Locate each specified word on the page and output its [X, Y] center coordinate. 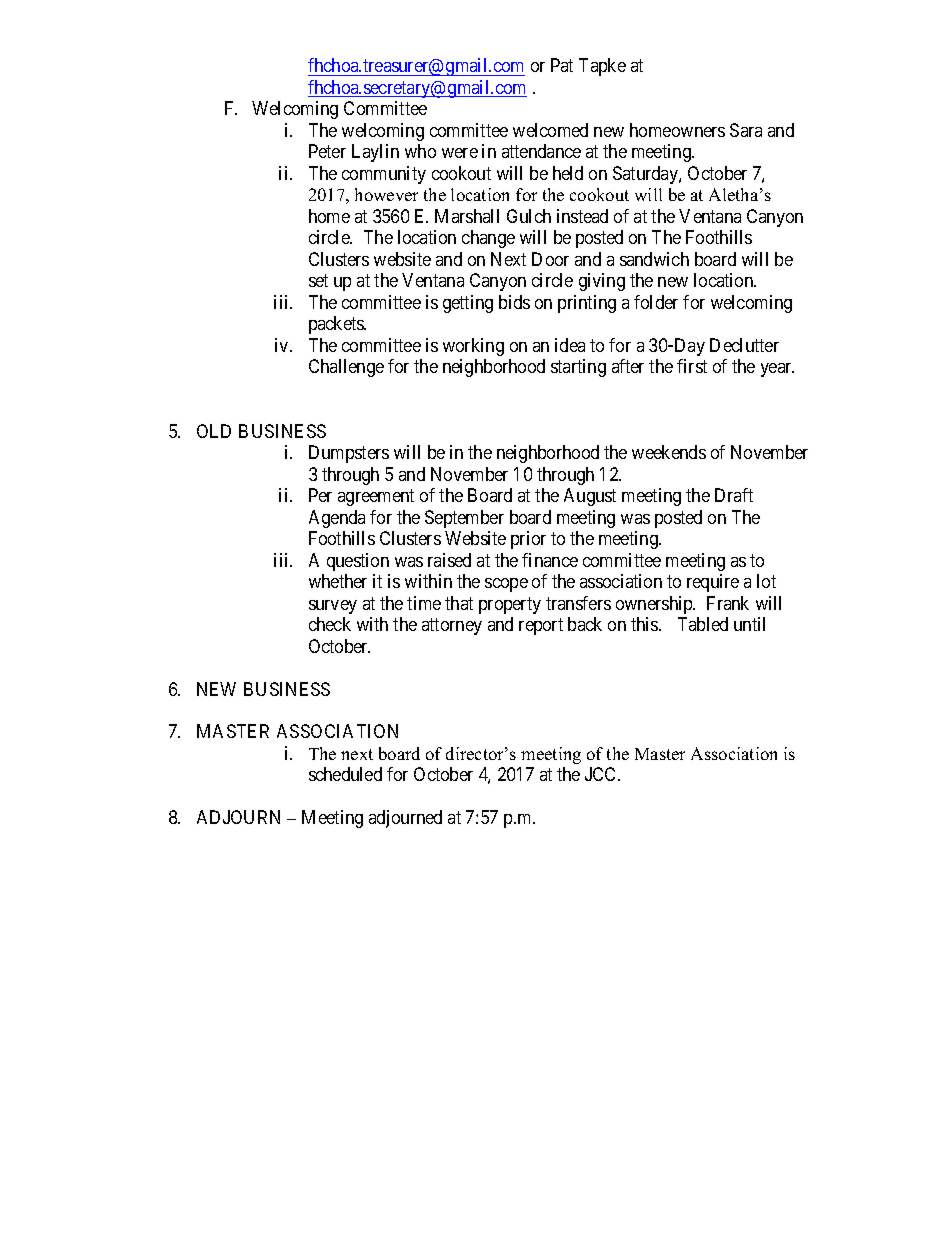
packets [337, 325]
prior [528, 540]
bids [514, 302]
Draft [734, 495]
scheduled [345, 774]
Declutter [744, 345]
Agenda [337, 519]
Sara [746, 130]
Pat [562, 65]
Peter [327, 151]
